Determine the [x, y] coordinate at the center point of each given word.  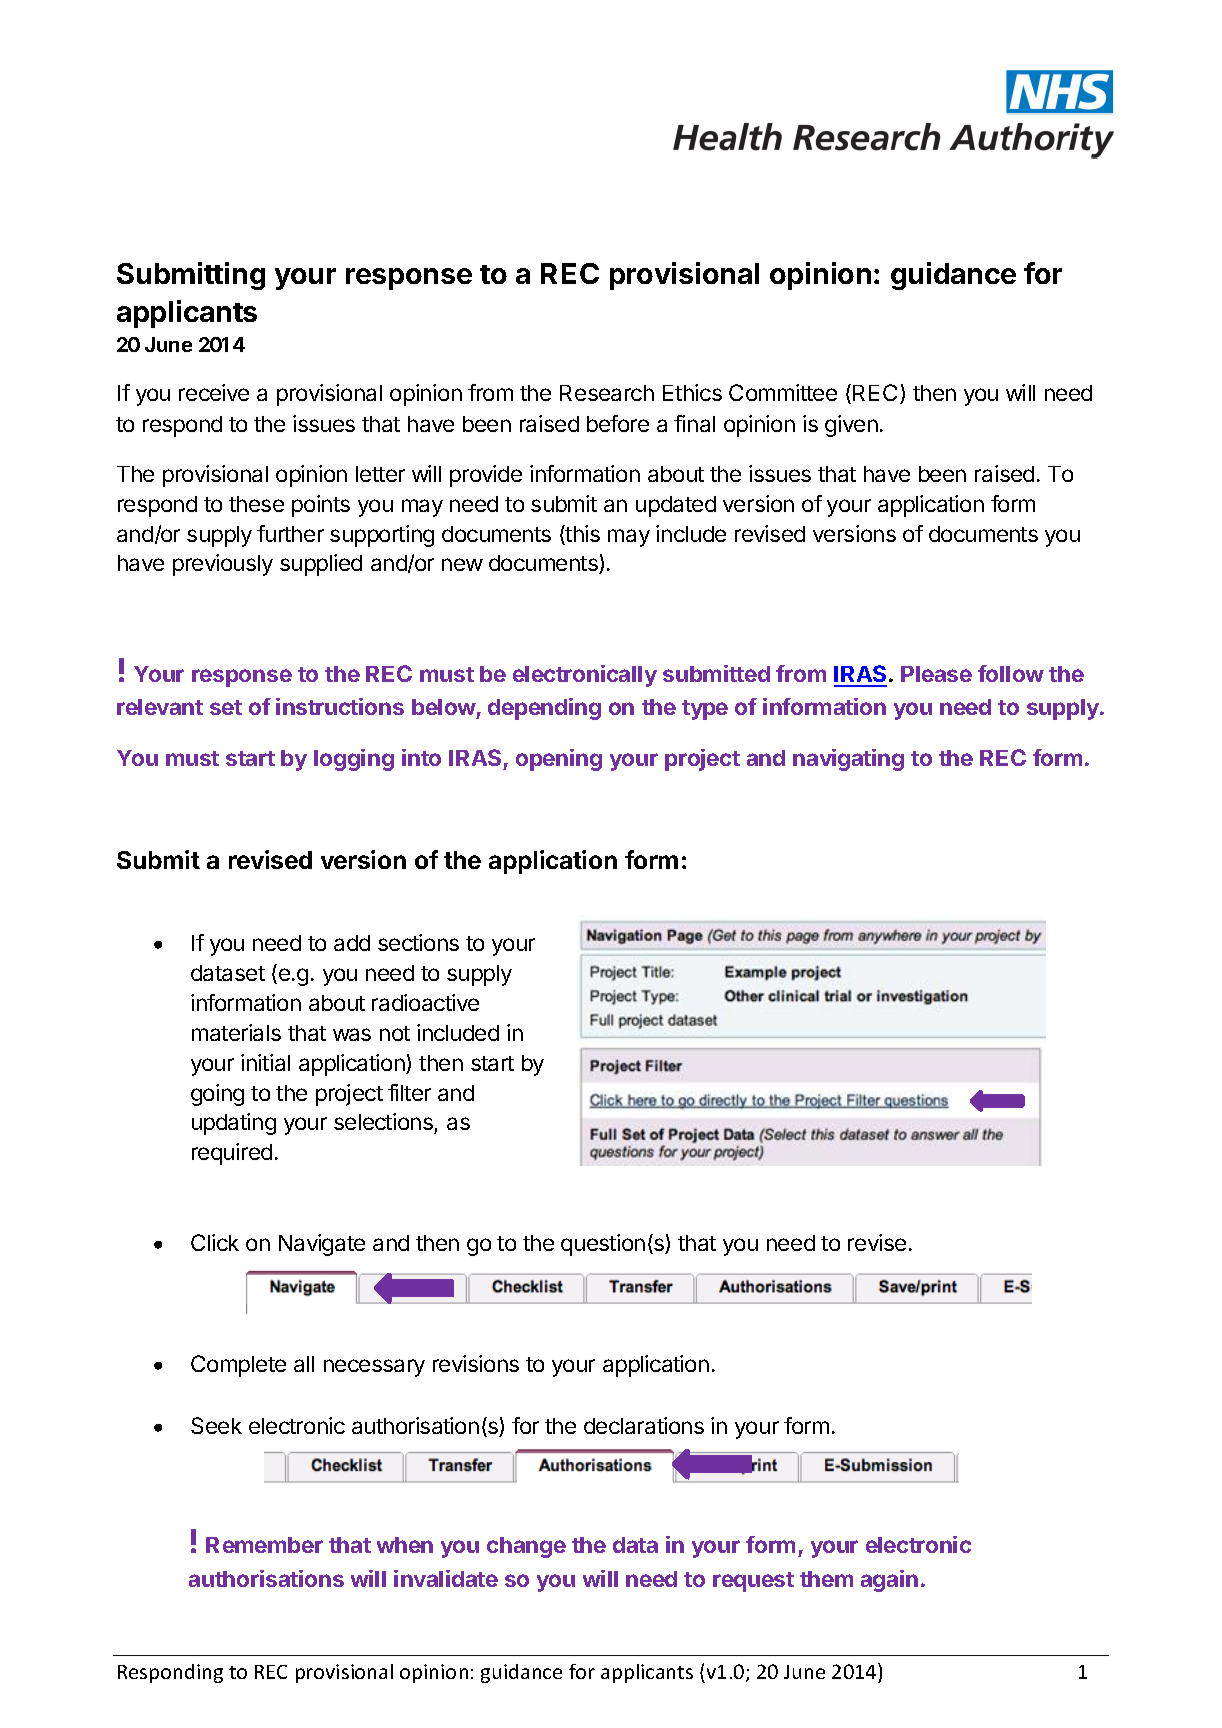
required [232, 1154]
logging [354, 760]
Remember [264, 1545]
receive [214, 392]
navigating [848, 760]
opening [559, 760]
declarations [644, 1425]
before [618, 423]
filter [409, 1092]
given [851, 426]
